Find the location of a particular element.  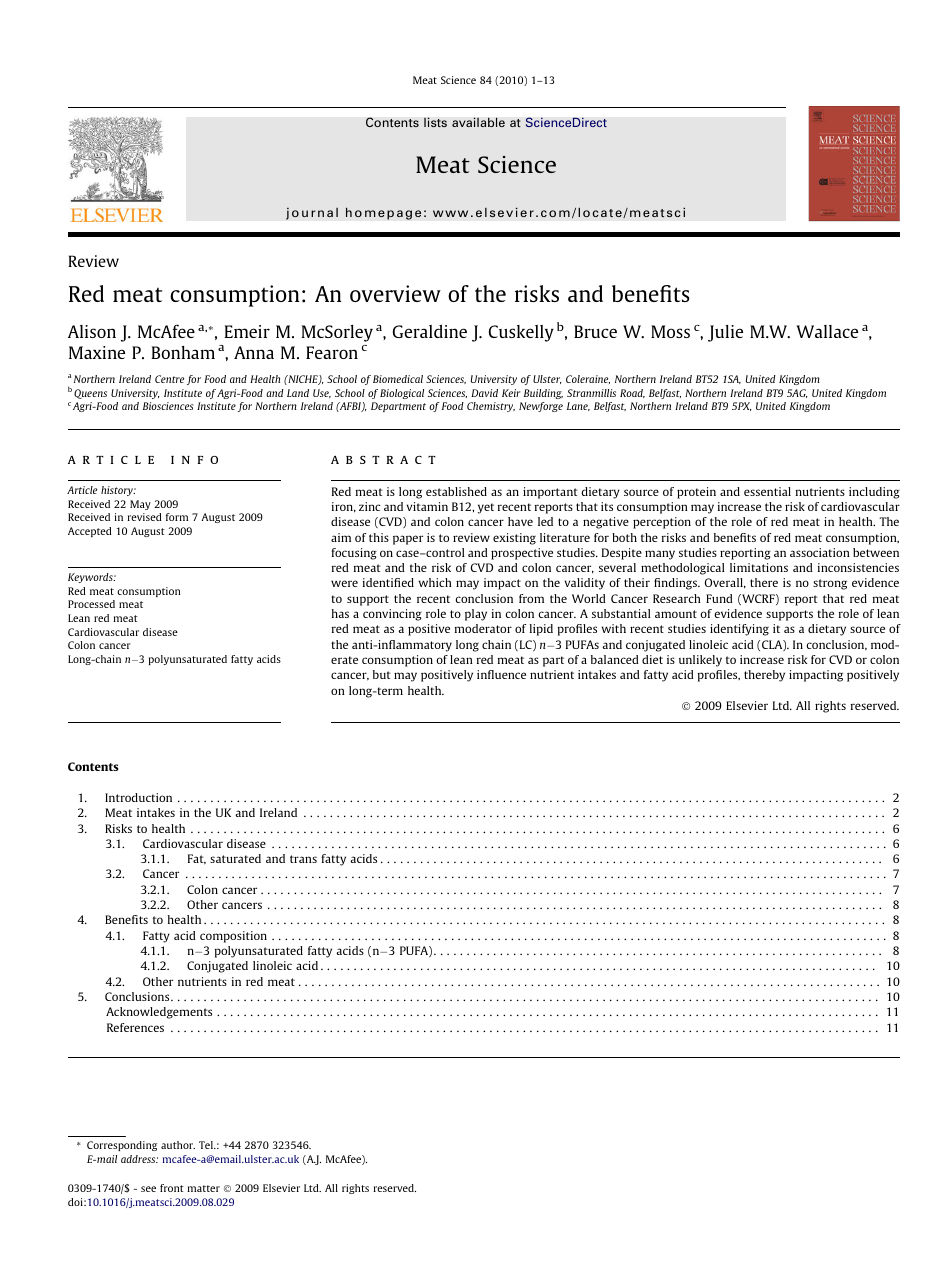

established is located at coordinates (456, 491).
